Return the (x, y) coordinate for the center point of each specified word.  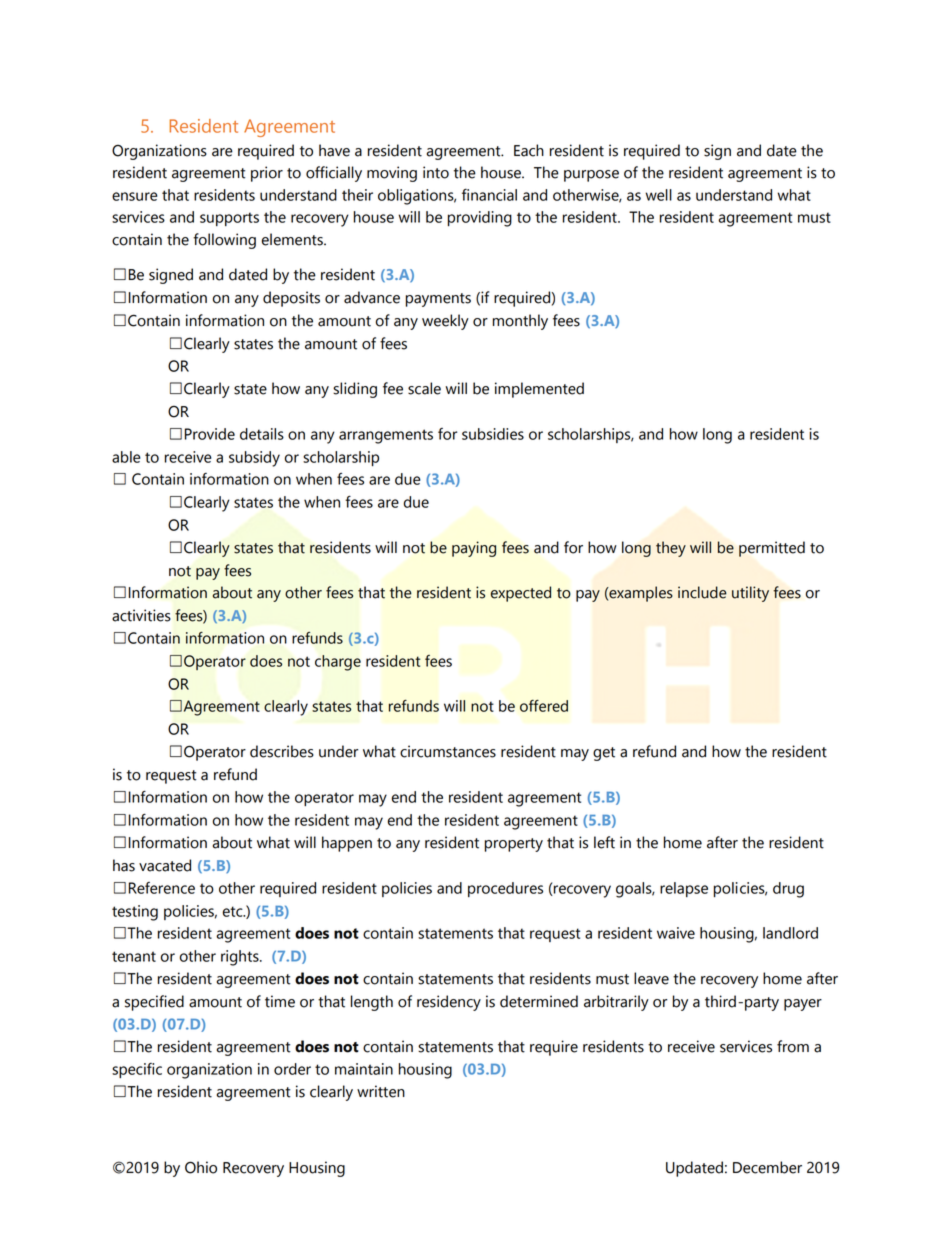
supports (229, 219)
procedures (505, 889)
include (702, 592)
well (659, 195)
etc (234, 911)
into (436, 172)
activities (141, 615)
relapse (684, 889)
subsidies (493, 434)
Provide (210, 434)
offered (544, 706)
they (671, 549)
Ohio (201, 1167)
